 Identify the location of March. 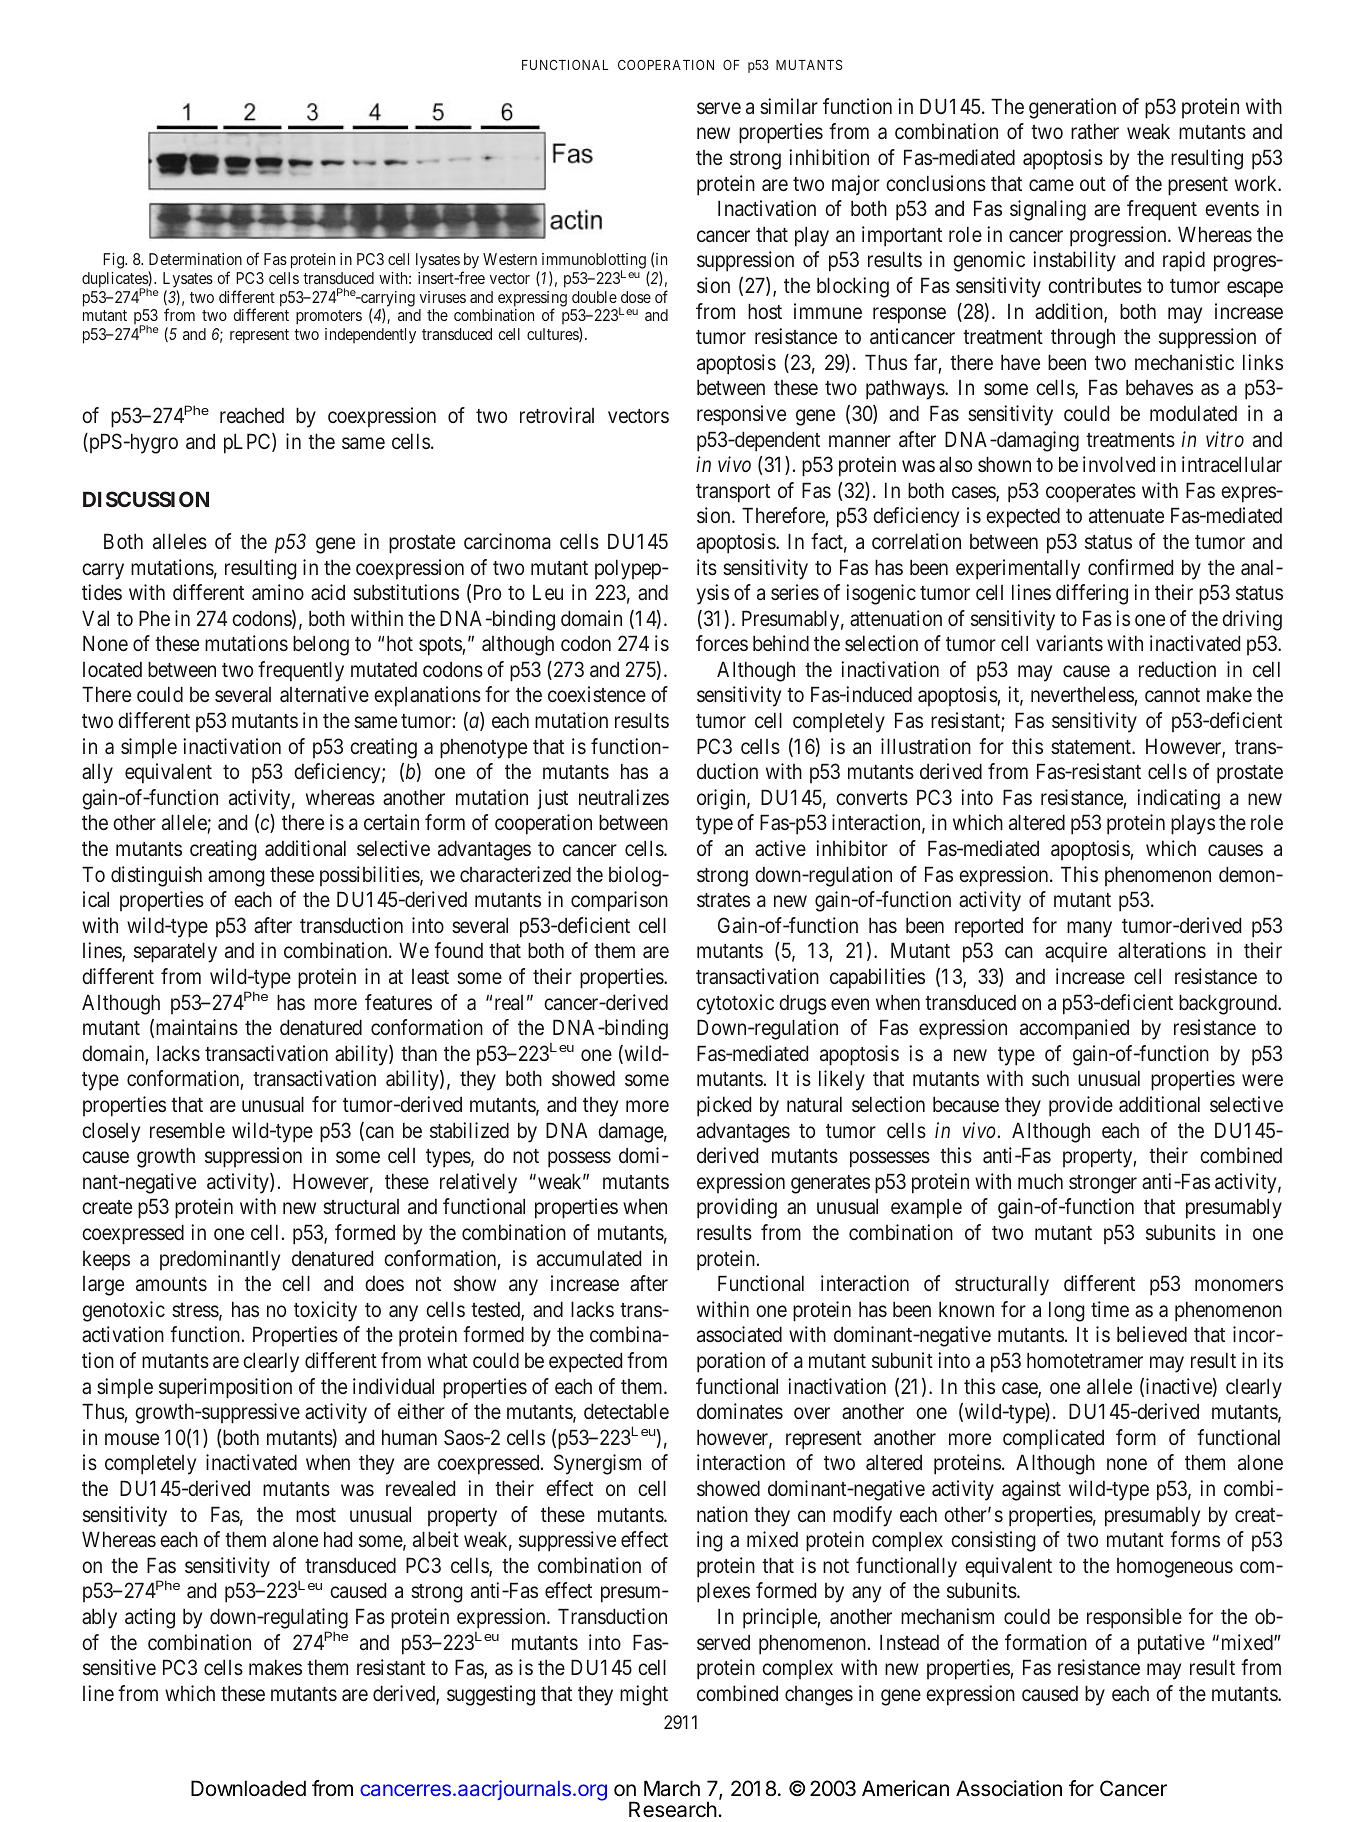
(672, 1788).
